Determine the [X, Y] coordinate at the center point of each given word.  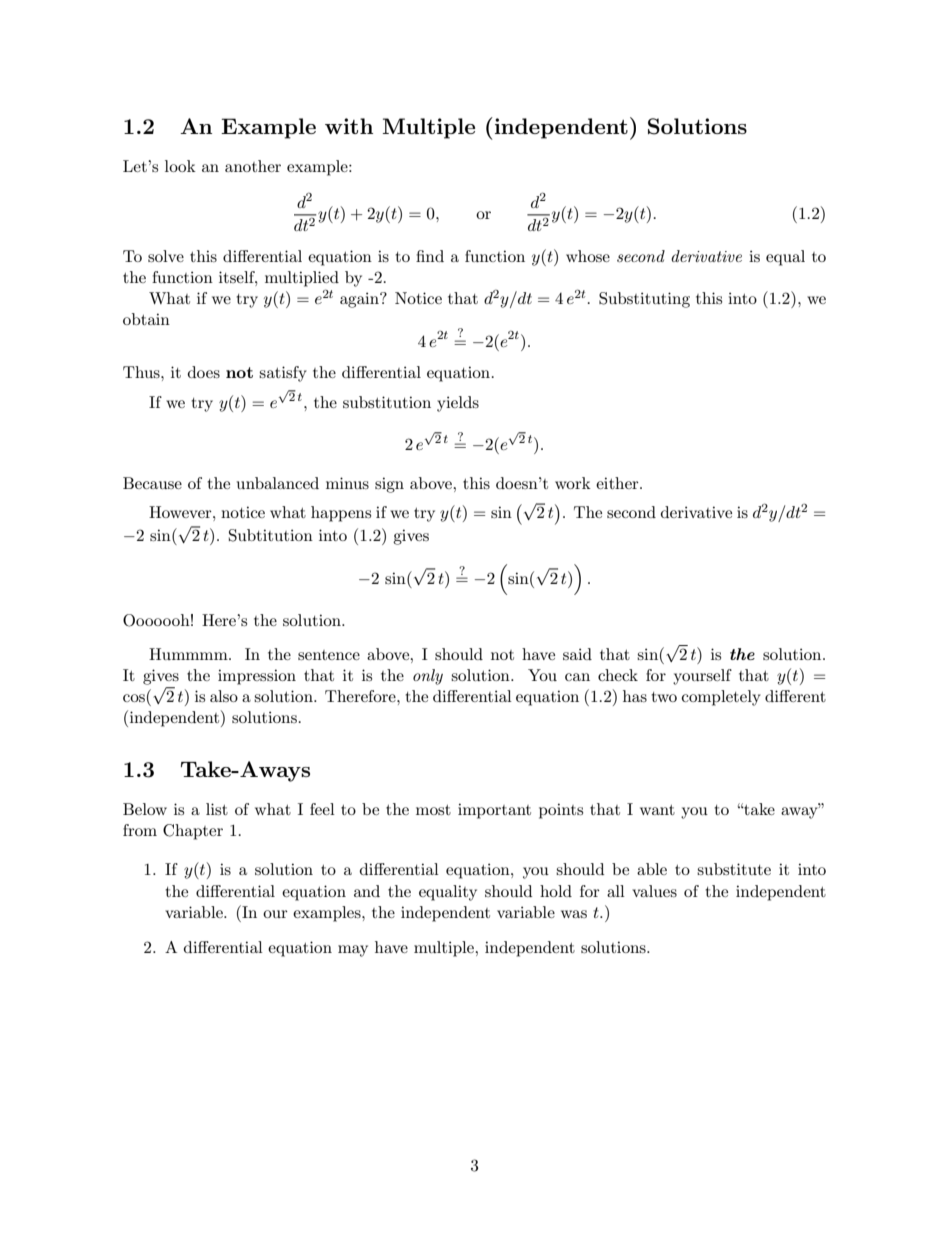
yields [458, 404]
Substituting [644, 300]
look [180, 166]
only [428, 677]
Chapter [193, 832]
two [664, 697]
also [224, 696]
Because [152, 483]
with [349, 126]
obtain [146, 319]
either [618, 483]
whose [588, 256]
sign [389, 485]
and [367, 891]
